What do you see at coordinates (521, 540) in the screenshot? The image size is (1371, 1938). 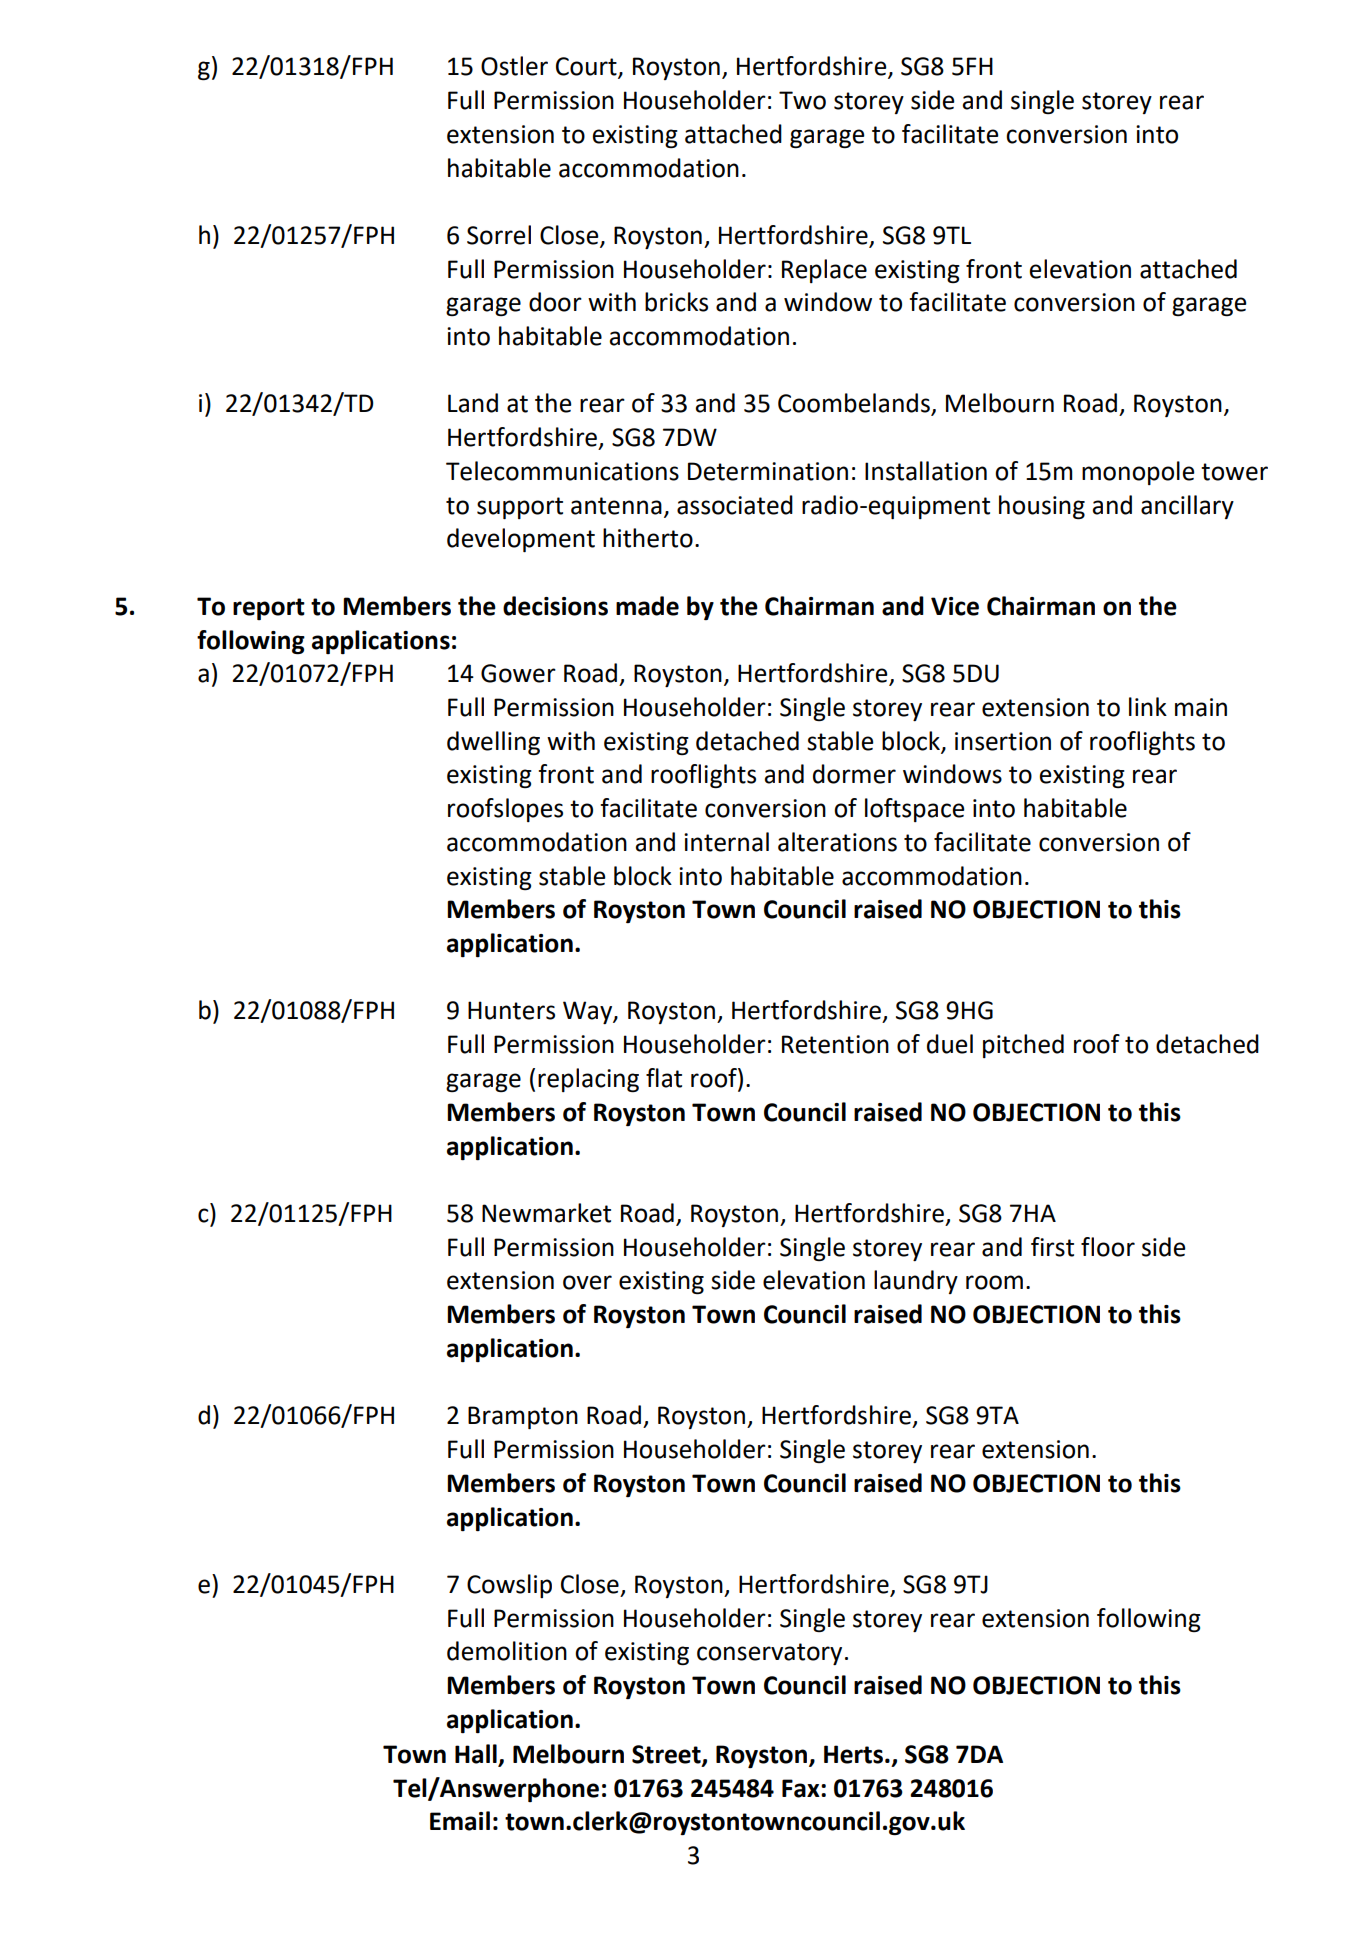 I see `development` at bounding box center [521, 540].
